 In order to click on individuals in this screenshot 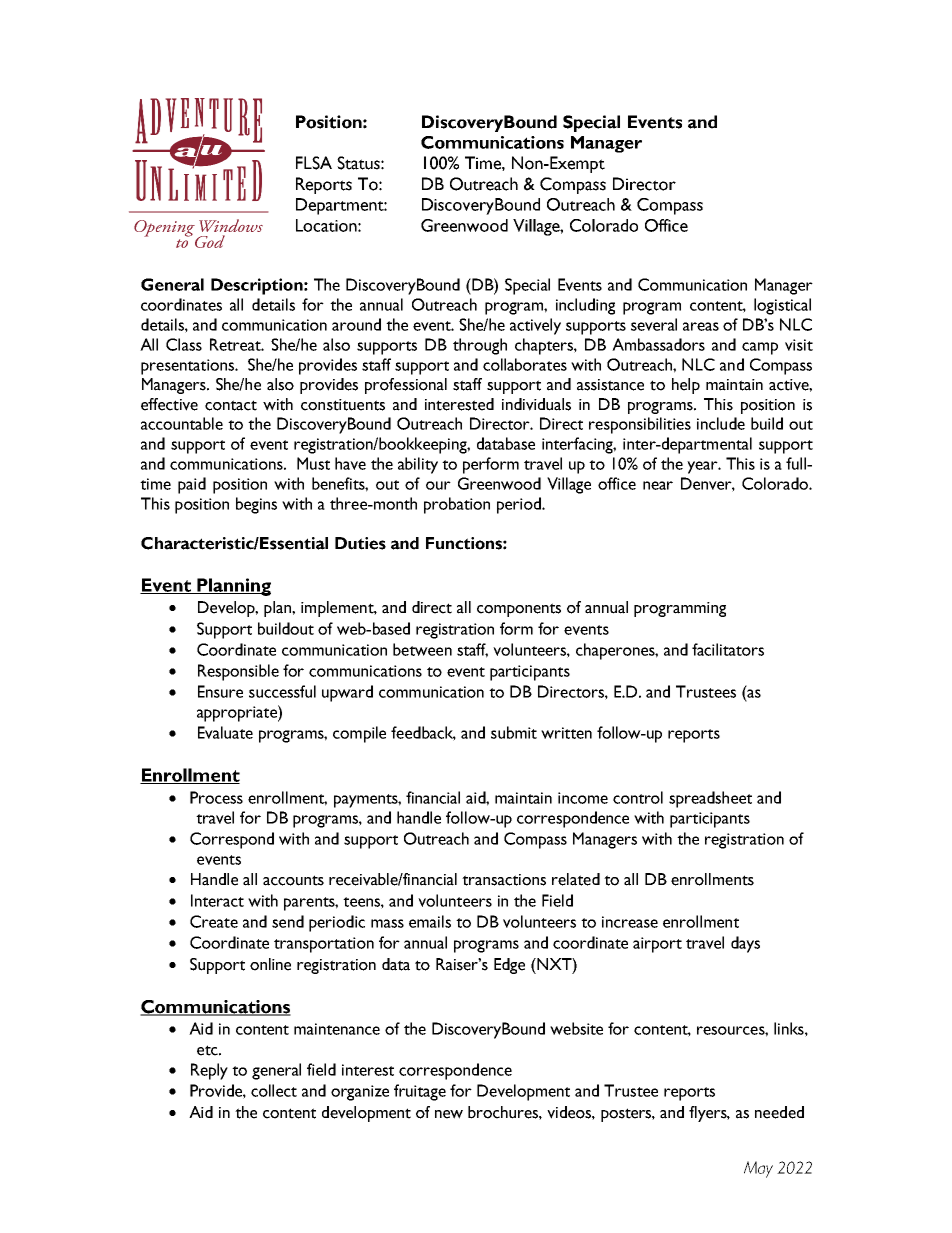, I will do `click(536, 404)`.
